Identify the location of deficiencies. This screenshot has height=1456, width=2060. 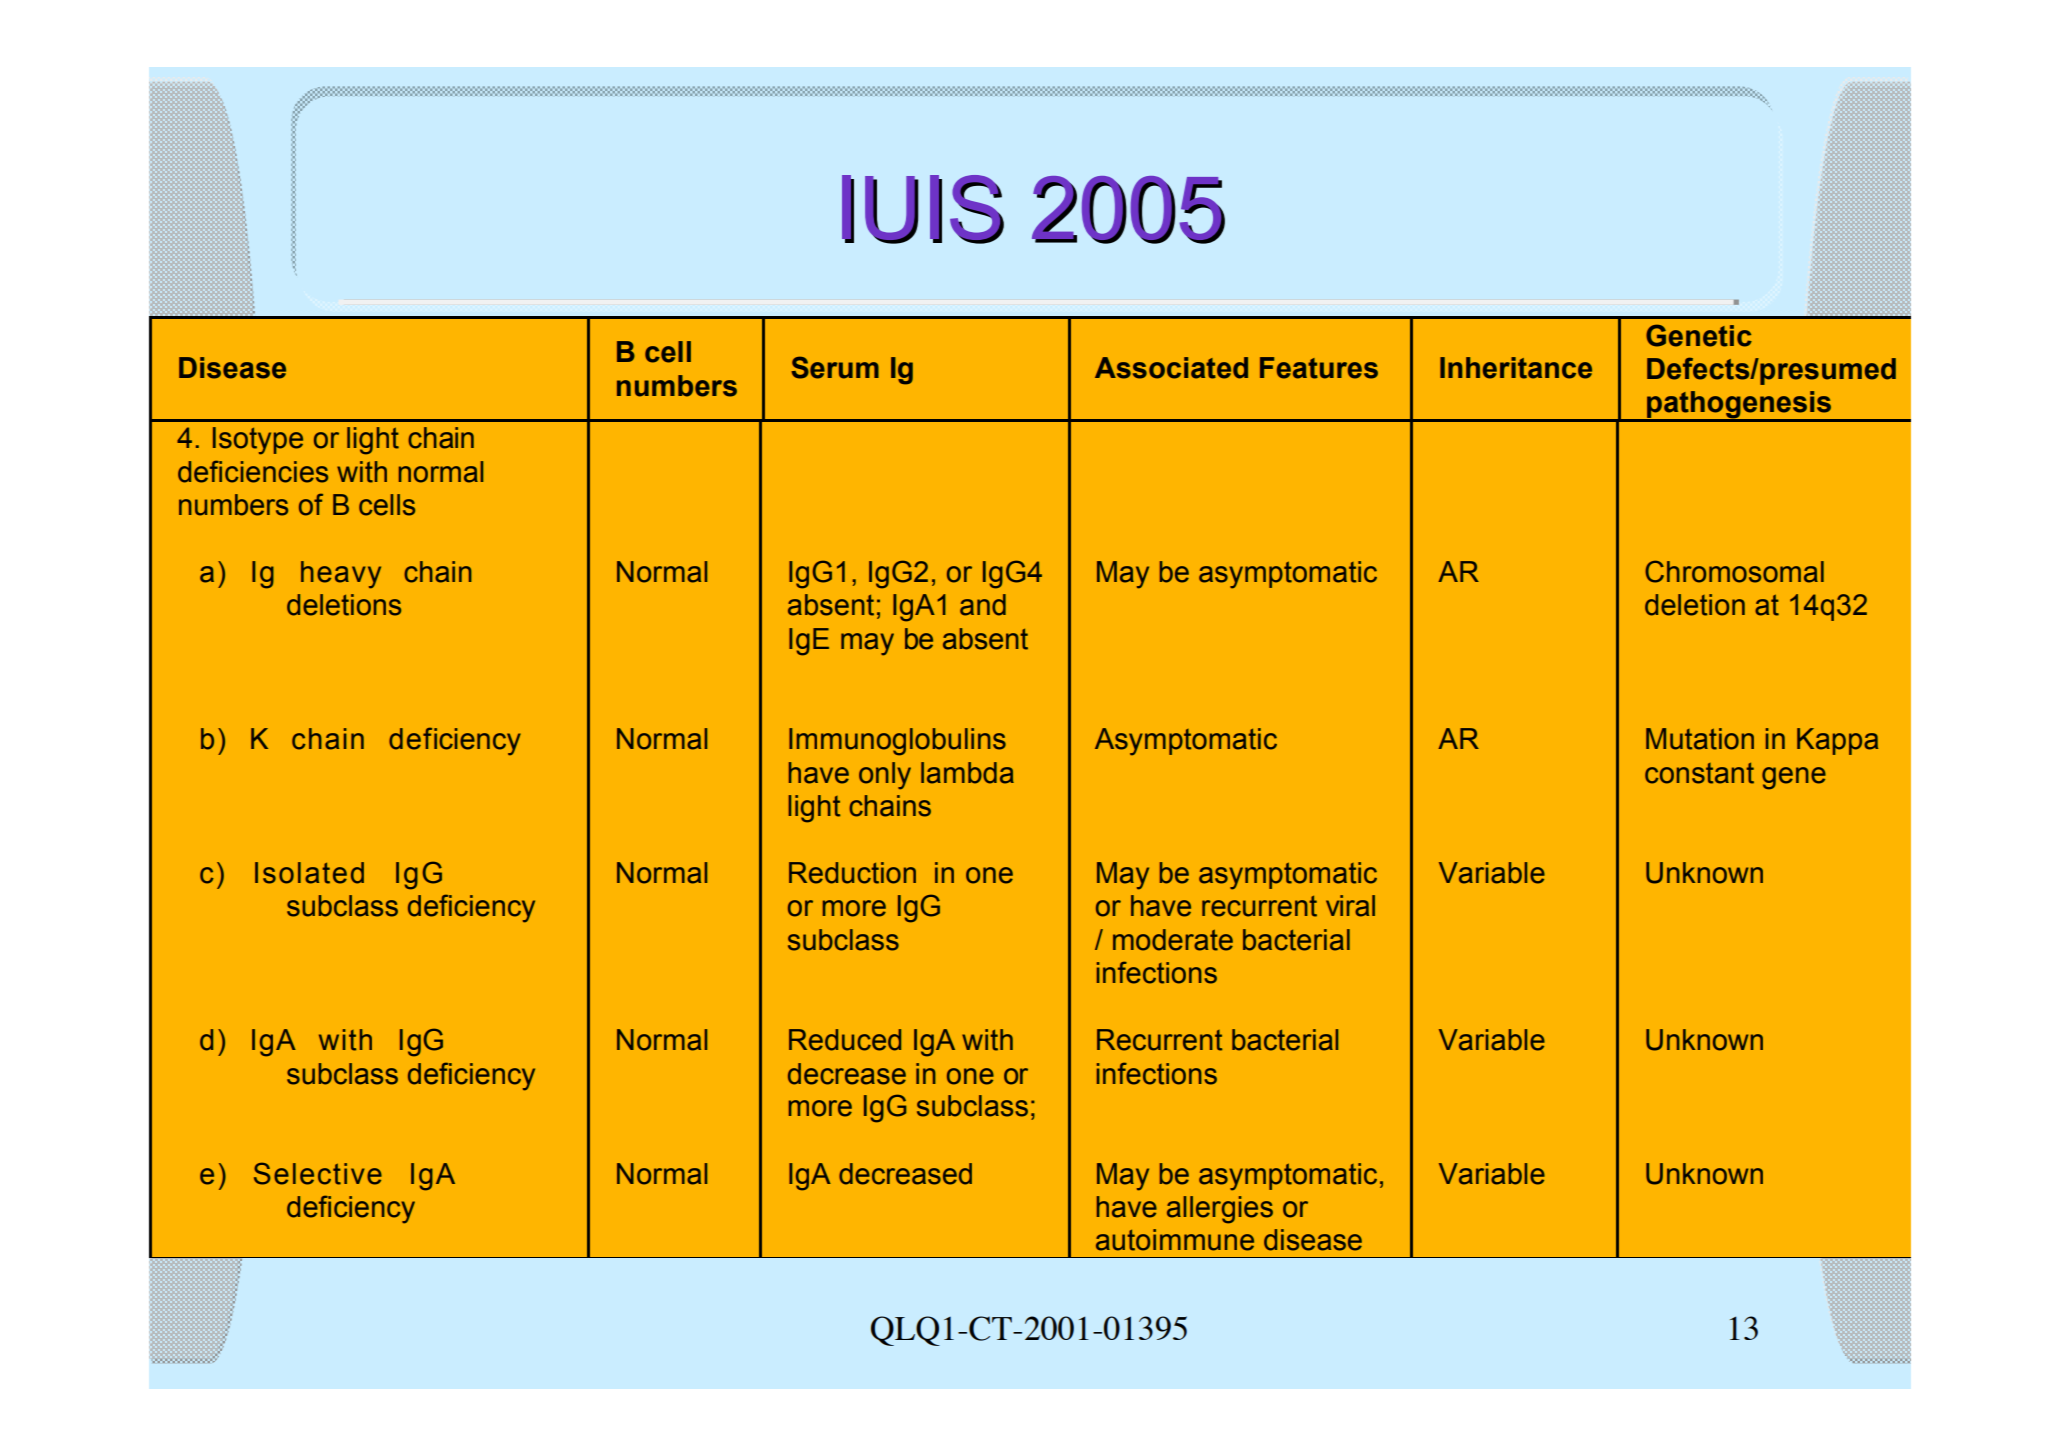
(253, 471).
